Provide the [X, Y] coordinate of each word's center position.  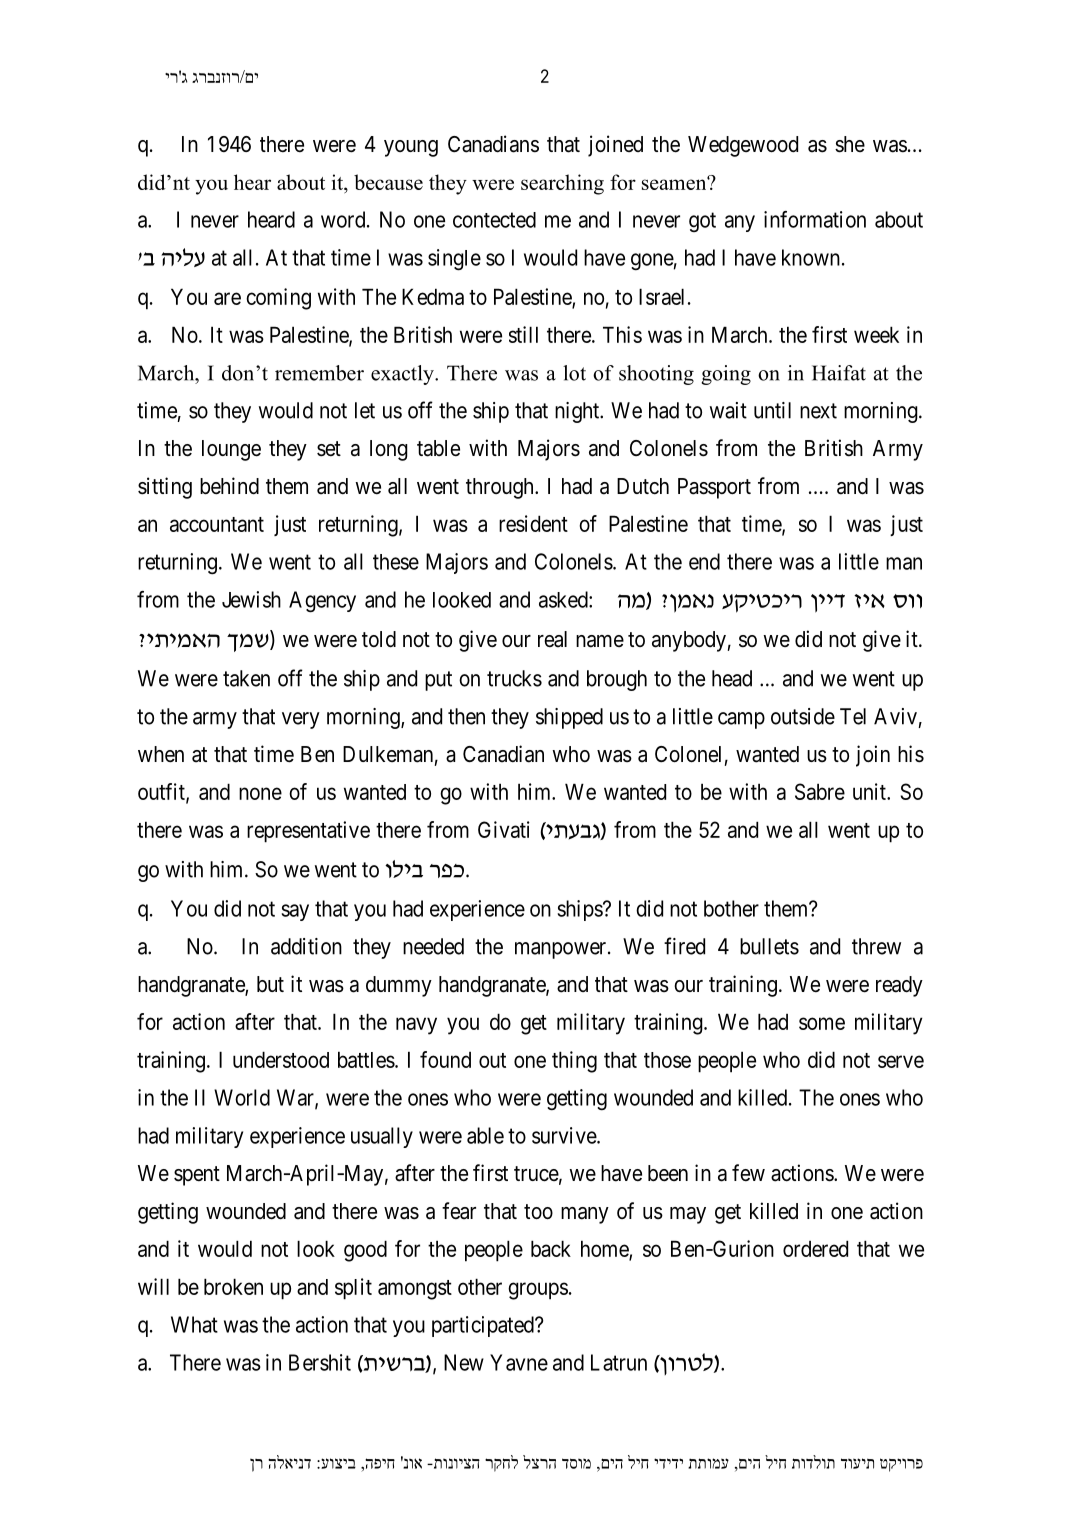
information [815, 219]
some [822, 1023]
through [501, 488]
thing [574, 1062]
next [818, 411]
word [344, 219]
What [194, 1324]
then [466, 716]
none [260, 793]
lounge [231, 450]
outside [803, 716]
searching [562, 184]
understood [281, 1059]
